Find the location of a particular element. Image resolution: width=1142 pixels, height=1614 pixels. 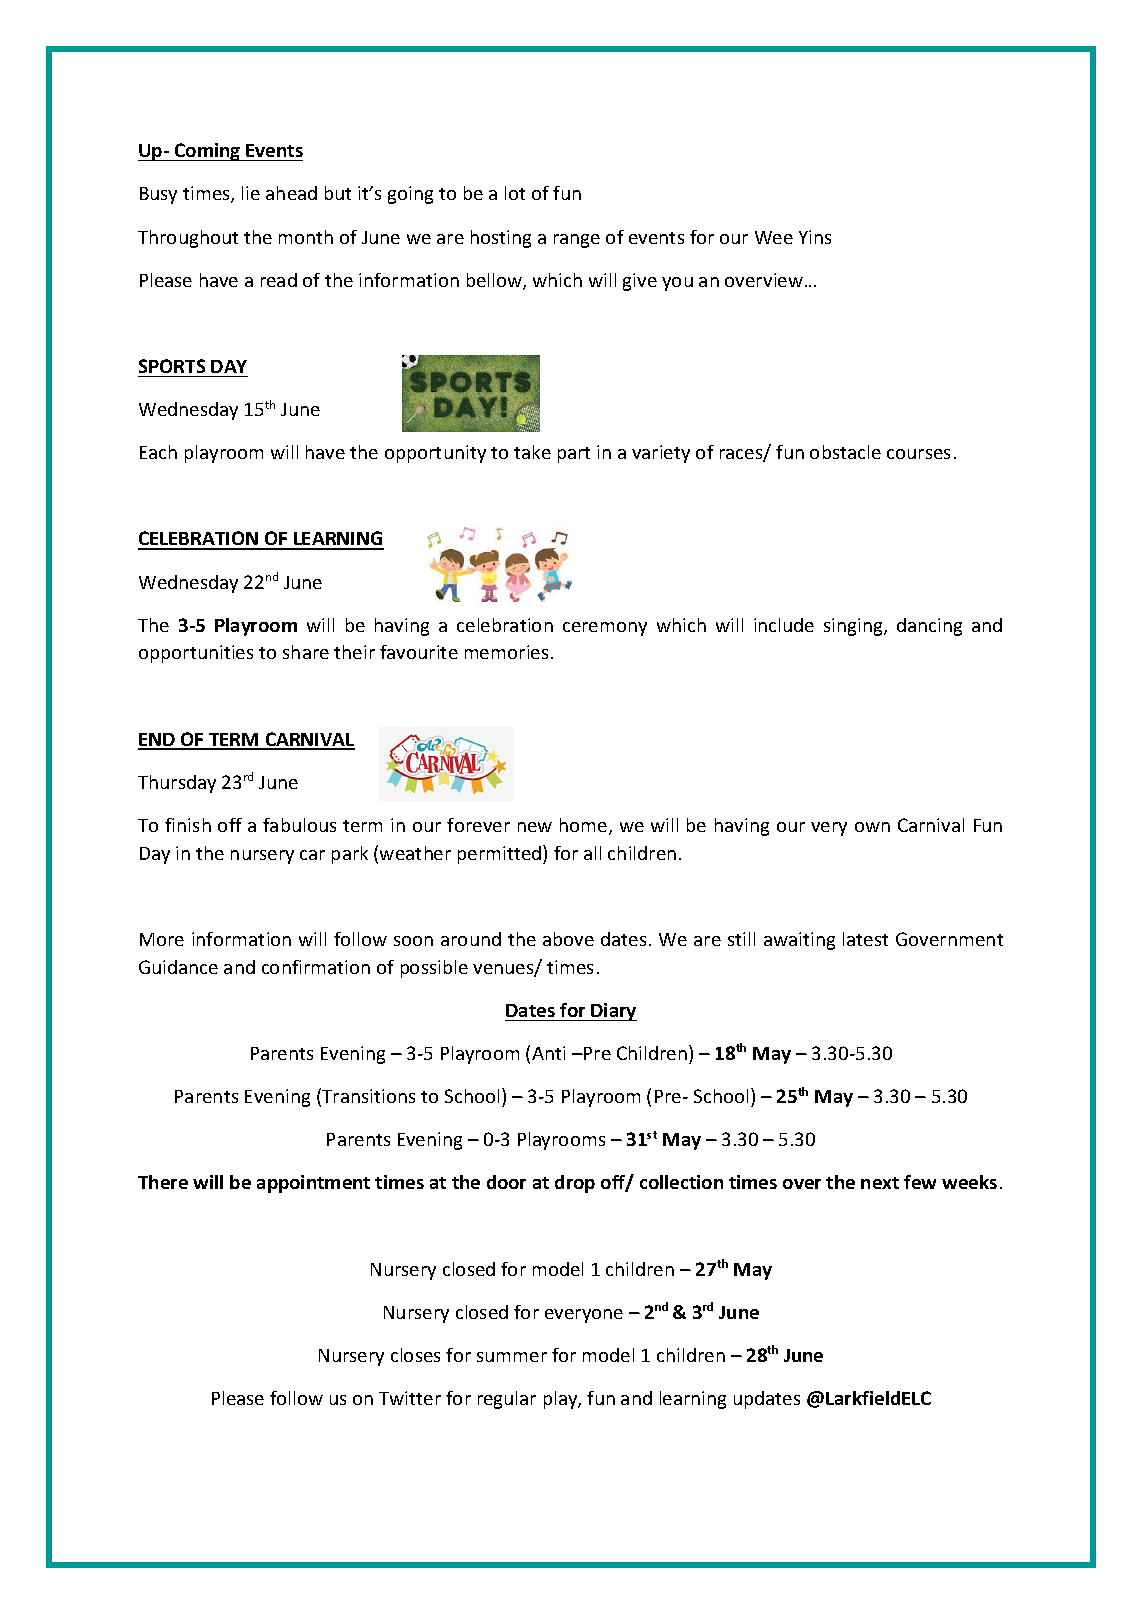

memories is located at coordinates (506, 652).
